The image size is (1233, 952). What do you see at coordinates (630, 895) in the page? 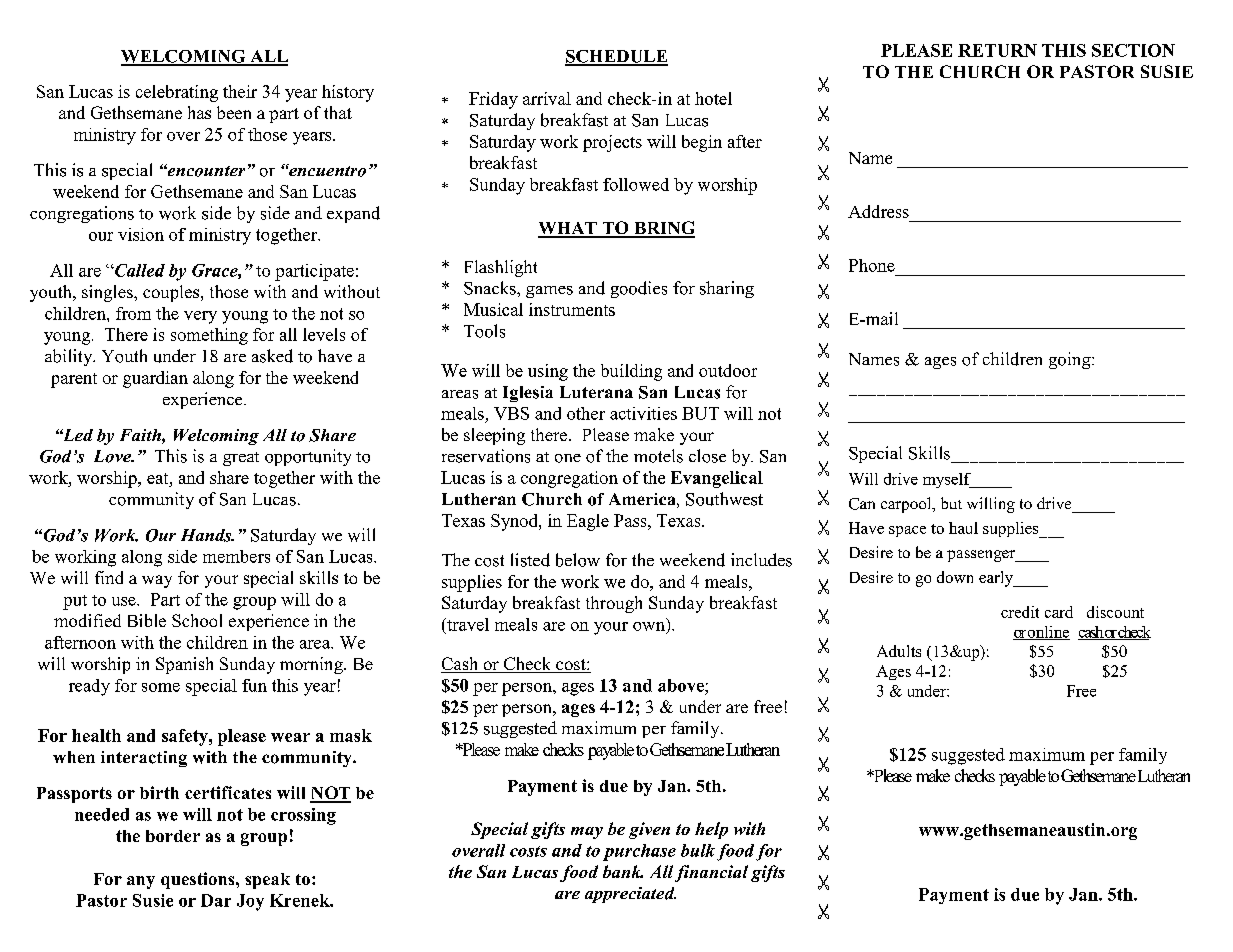
I see `appreciated` at bounding box center [630, 895].
